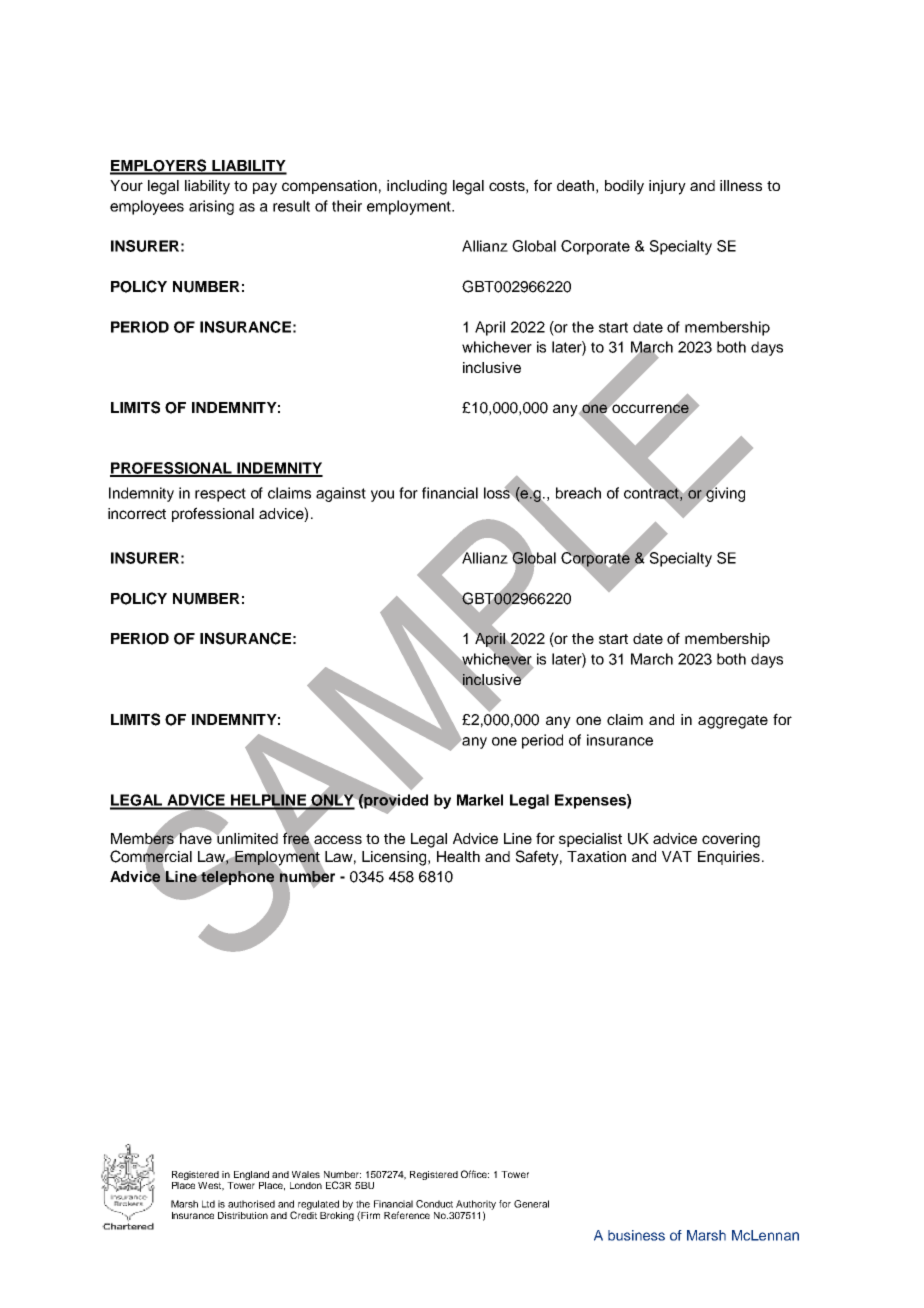 The height and width of the image is (1308, 924). Describe the element at coordinates (208, 1204) in the image. I see `Ltd` at that location.
